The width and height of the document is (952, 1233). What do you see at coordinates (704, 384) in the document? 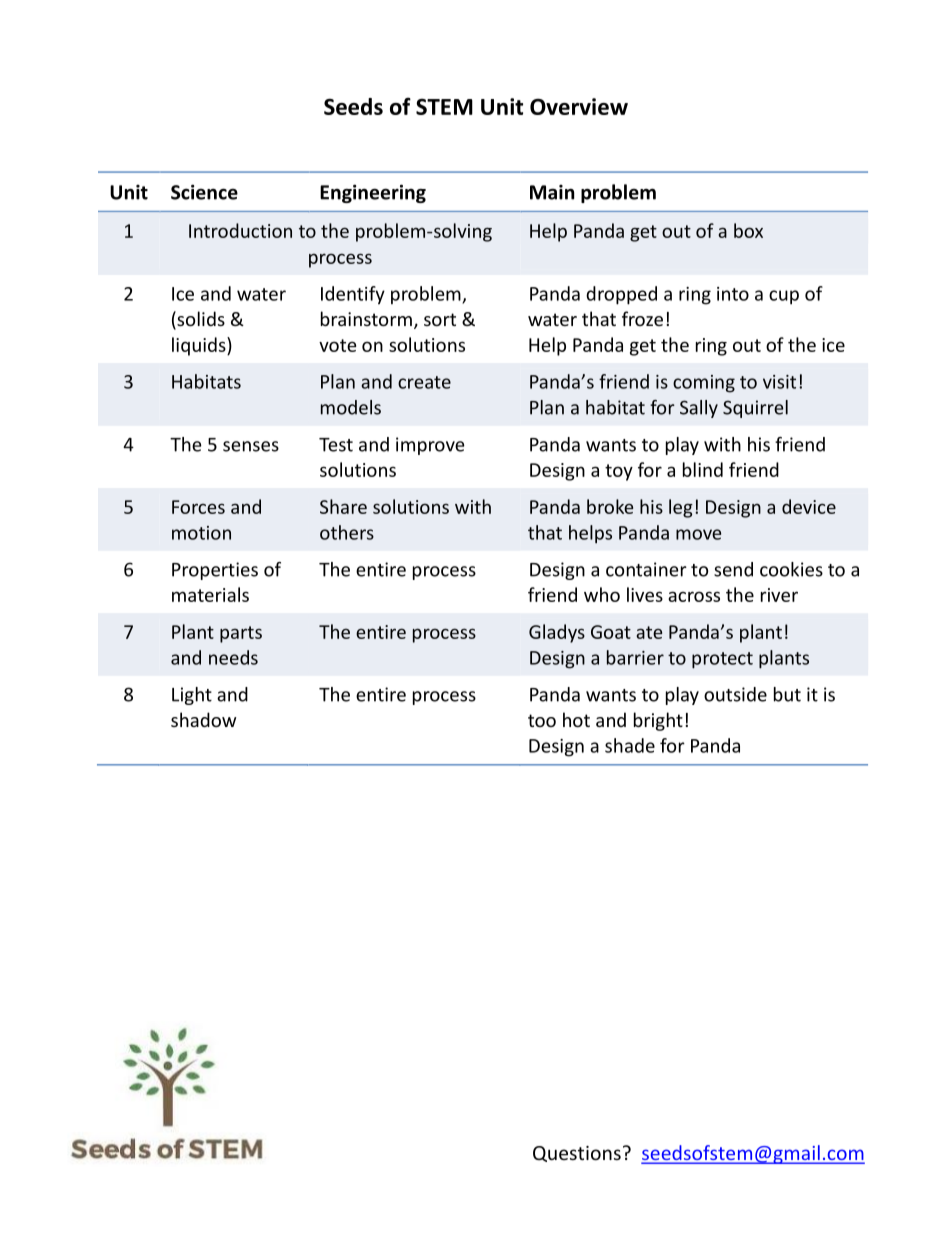
I see `coming` at bounding box center [704, 384].
